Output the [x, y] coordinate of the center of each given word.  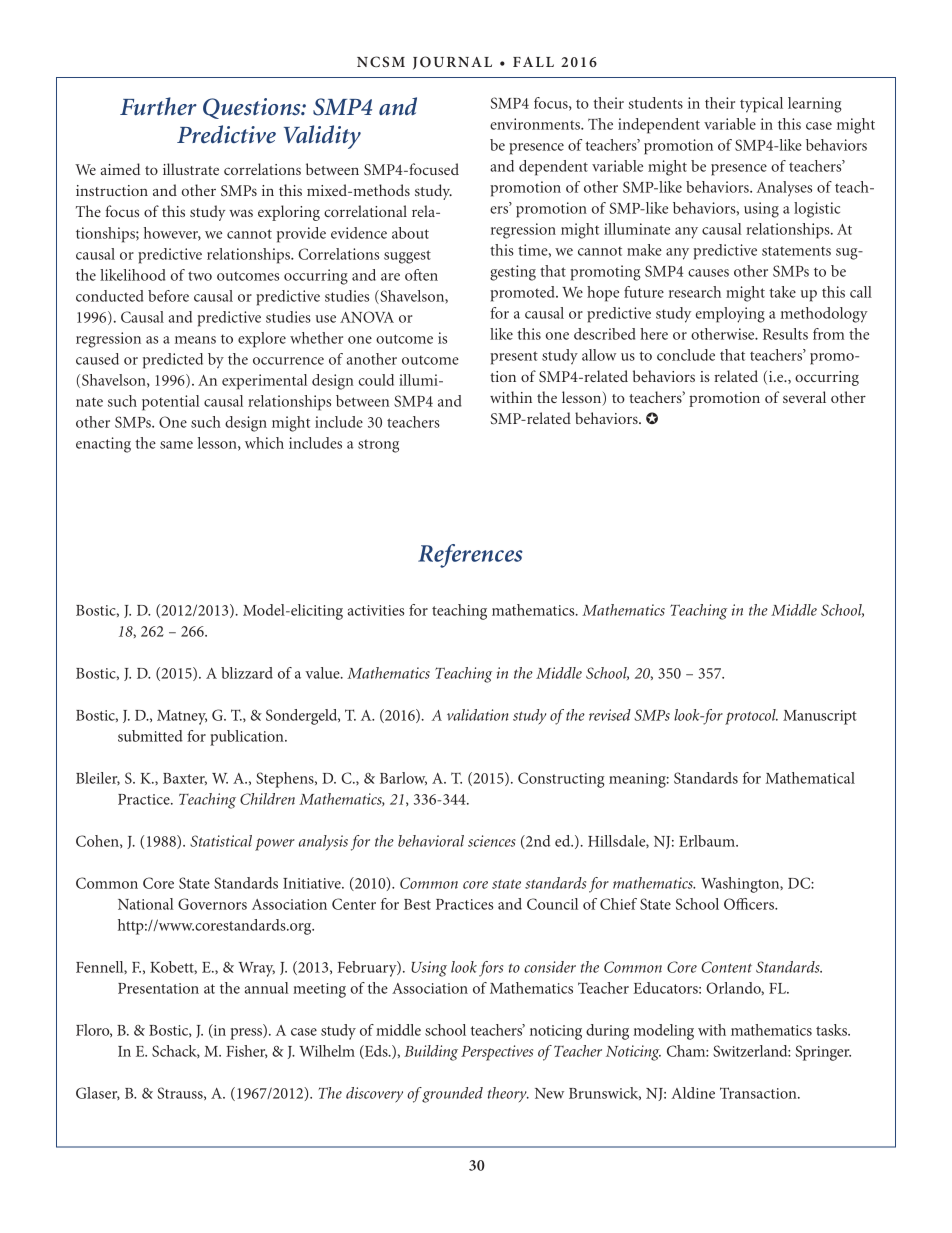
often [421, 275]
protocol [751, 717]
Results [785, 334]
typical [761, 105]
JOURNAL [452, 63]
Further [158, 106]
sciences [492, 841]
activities [376, 610]
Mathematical [810, 778]
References [470, 556]
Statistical [221, 841]
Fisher [246, 1052]
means [195, 340]
